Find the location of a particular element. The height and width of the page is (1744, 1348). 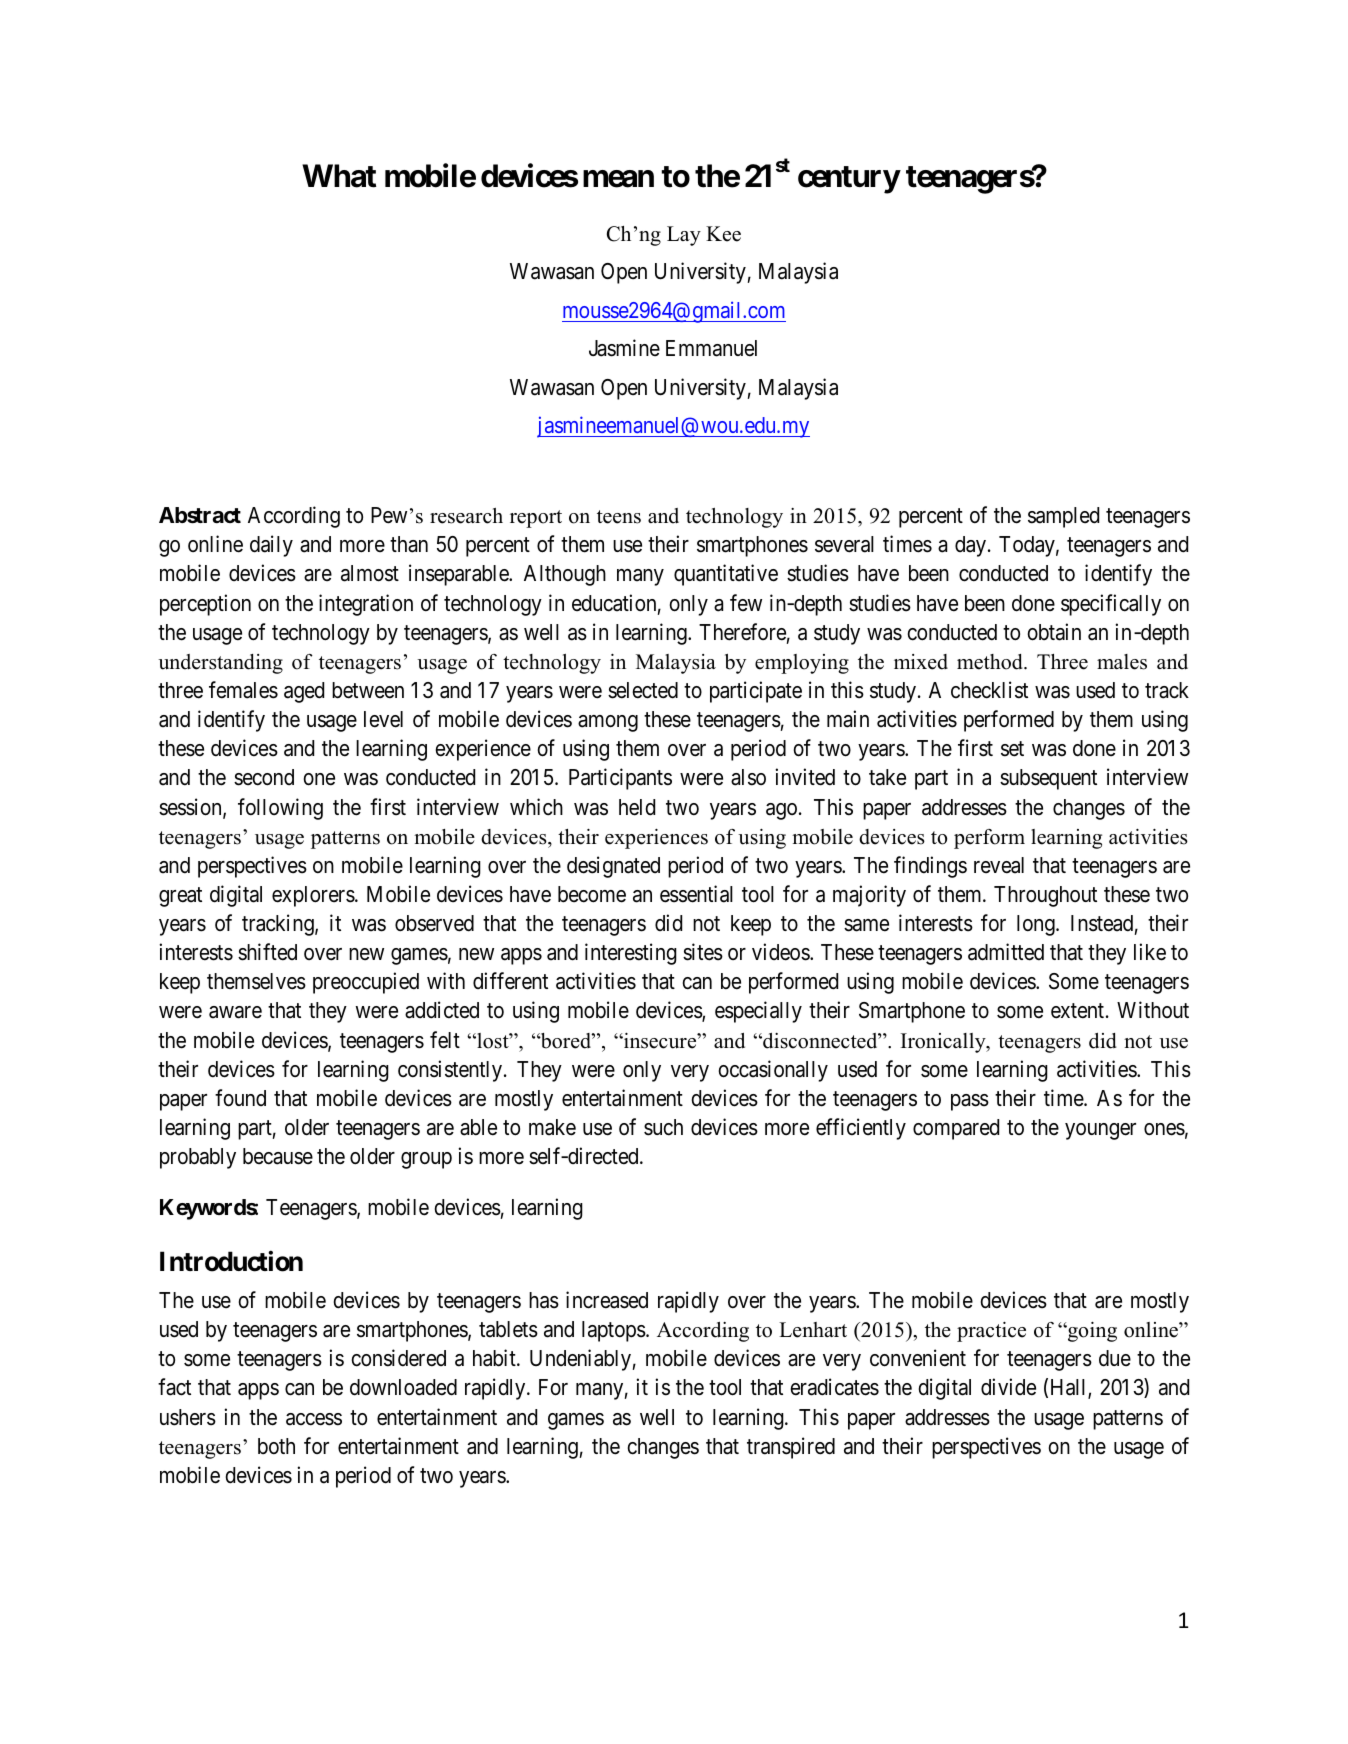

century is located at coordinates (849, 180).
